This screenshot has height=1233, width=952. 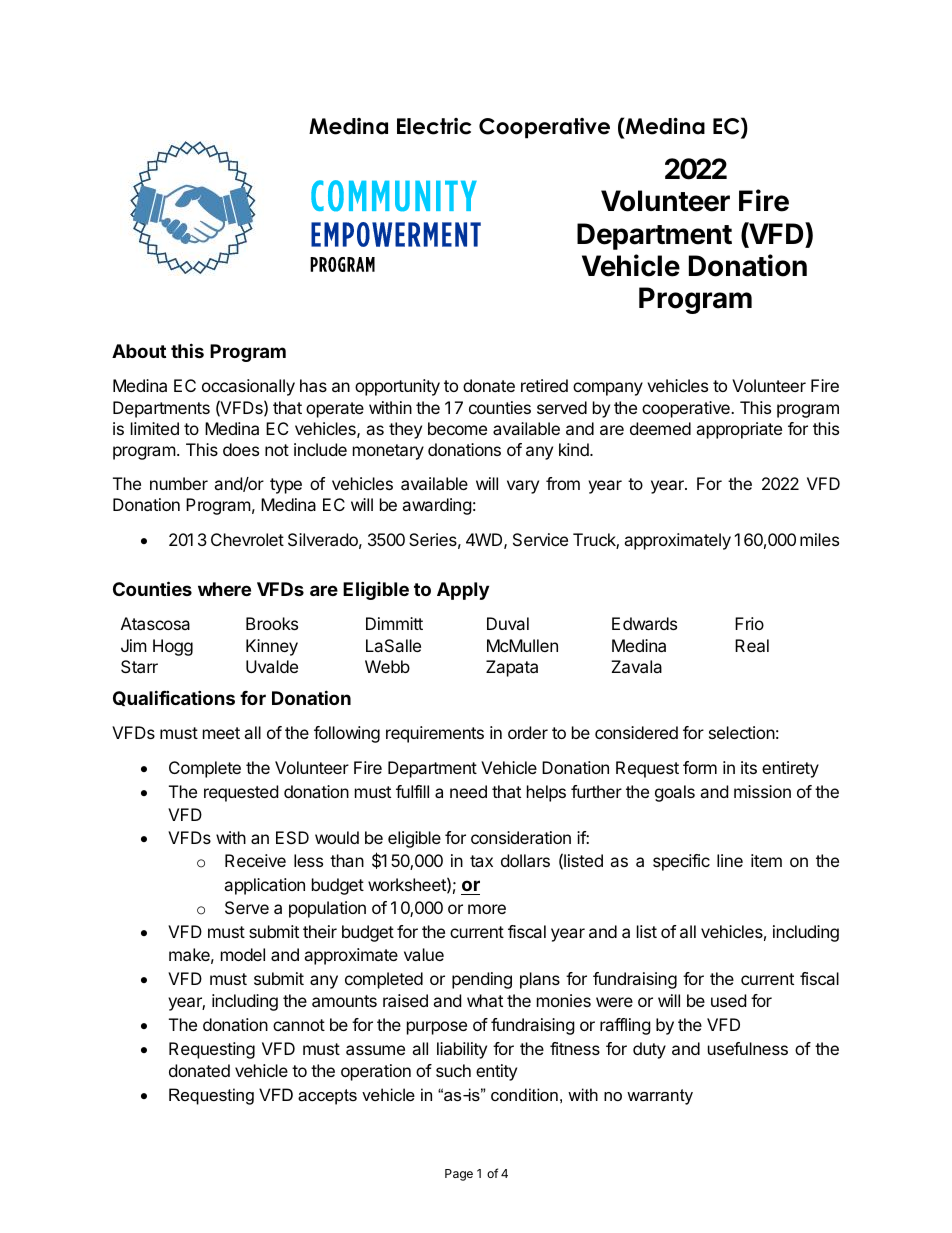 What do you see at coordinates (512, 668) in the screenshot?
I see `Zapata` at bounding box center [512, 668].
